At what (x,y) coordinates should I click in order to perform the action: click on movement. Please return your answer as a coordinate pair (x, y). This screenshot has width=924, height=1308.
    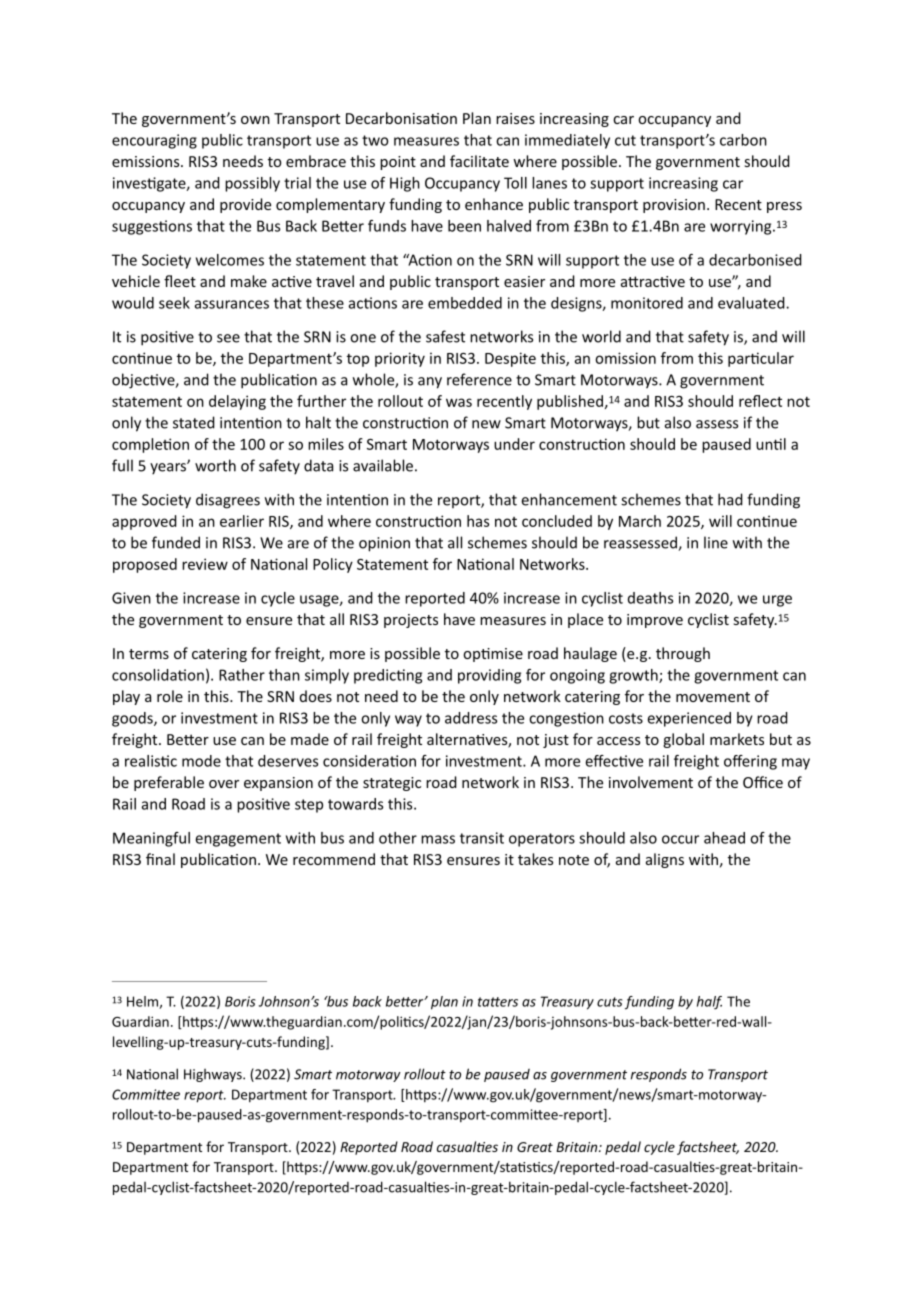
    Looking at the image, I should click on (713, 697).
